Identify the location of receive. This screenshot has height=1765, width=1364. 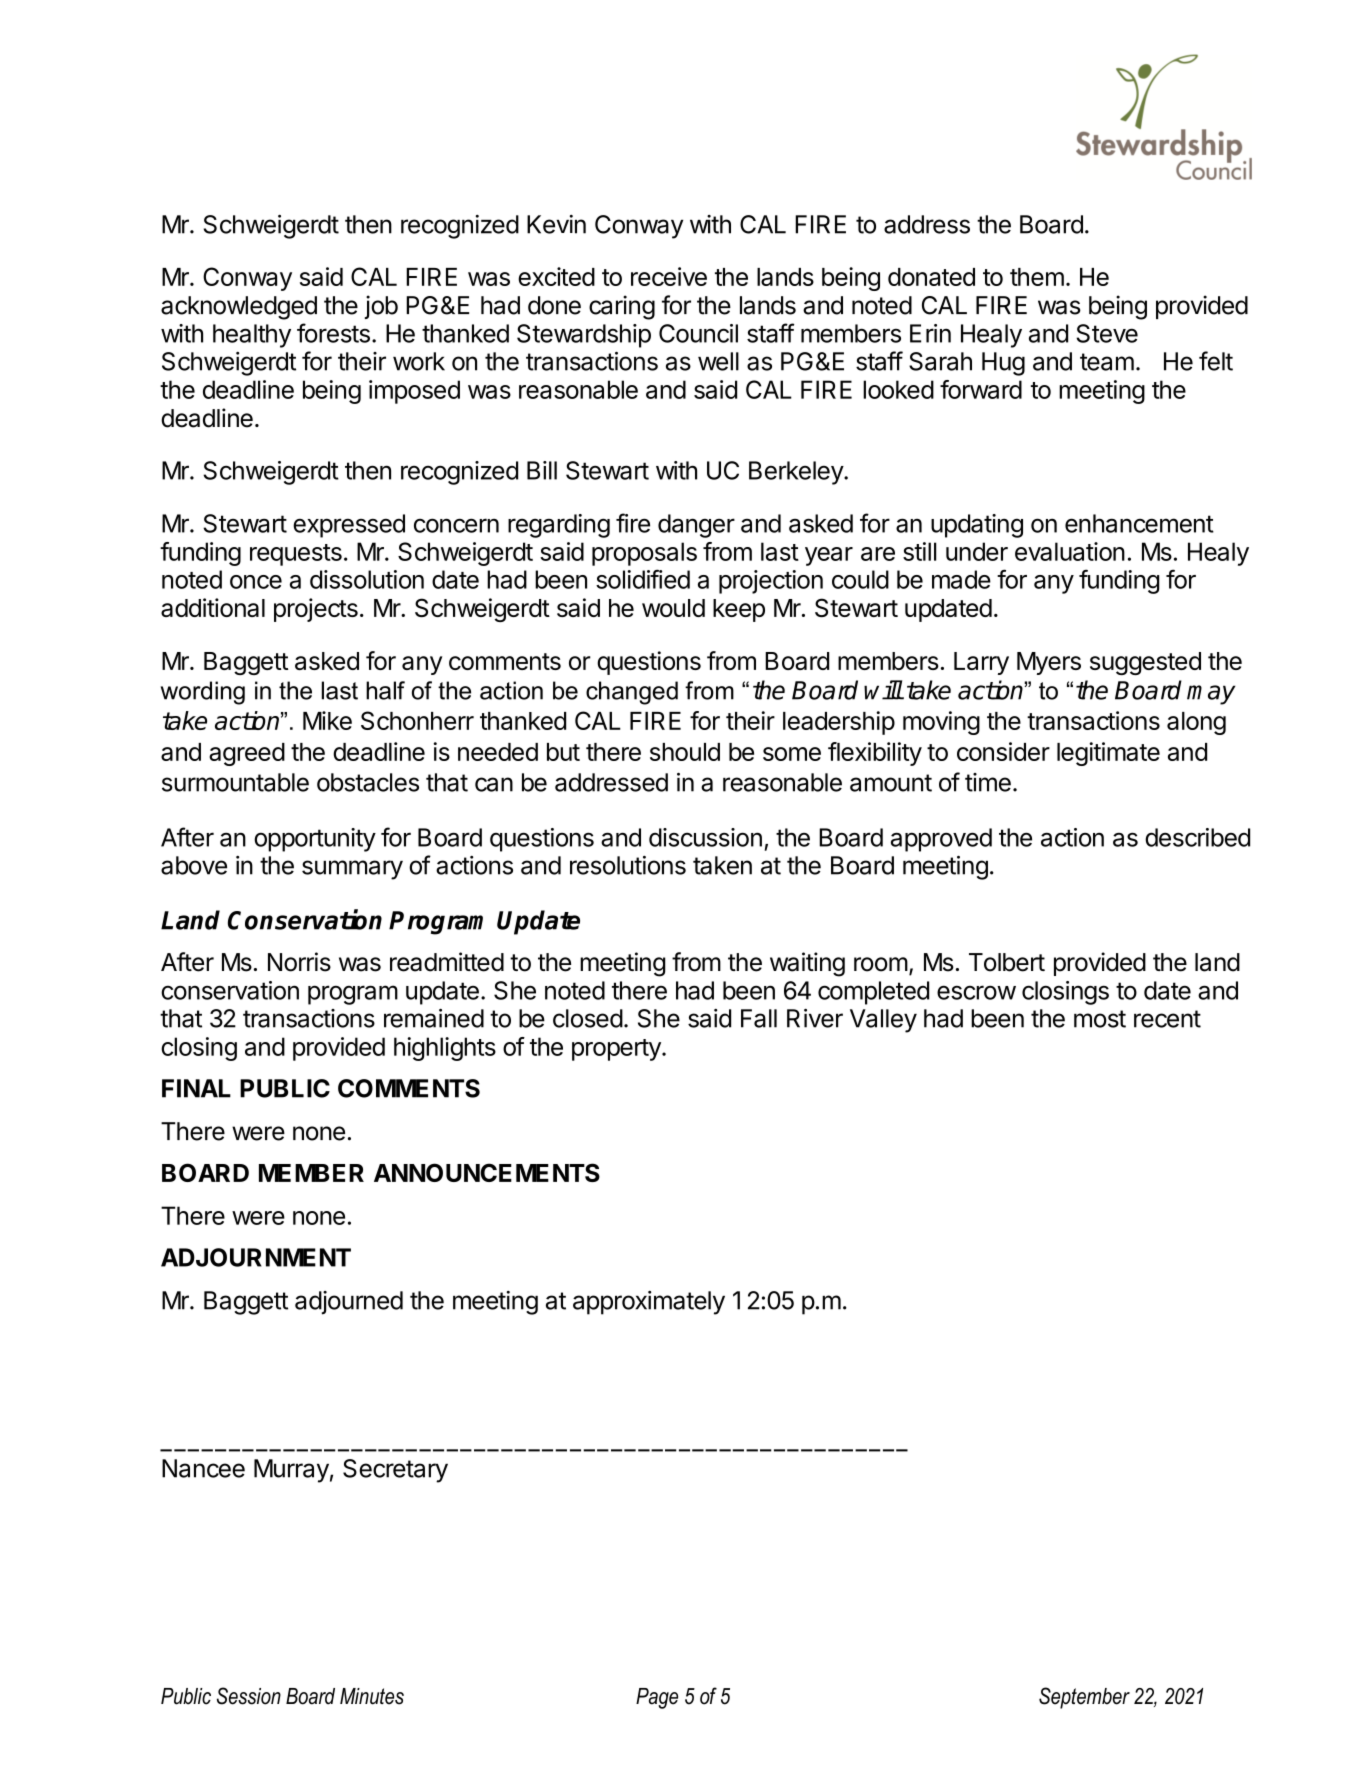
(669, 276).
